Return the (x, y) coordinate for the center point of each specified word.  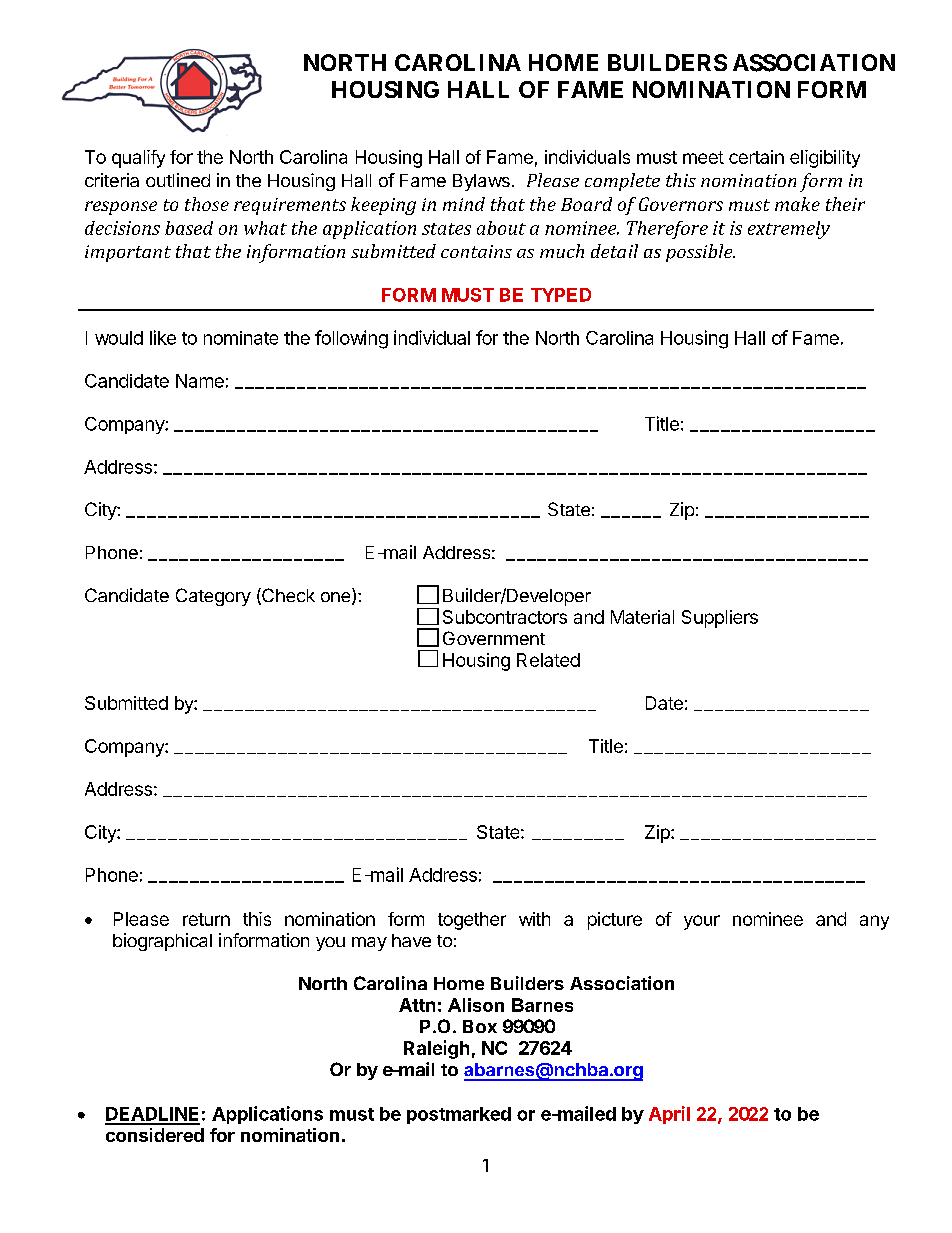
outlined (178, 180)
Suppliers (720, 619)
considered (155, 1135)
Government (494, 638)
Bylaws (481, 182)
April (669, 1115)
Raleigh (436, 1049)
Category (213, 597)
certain (756, 157)
